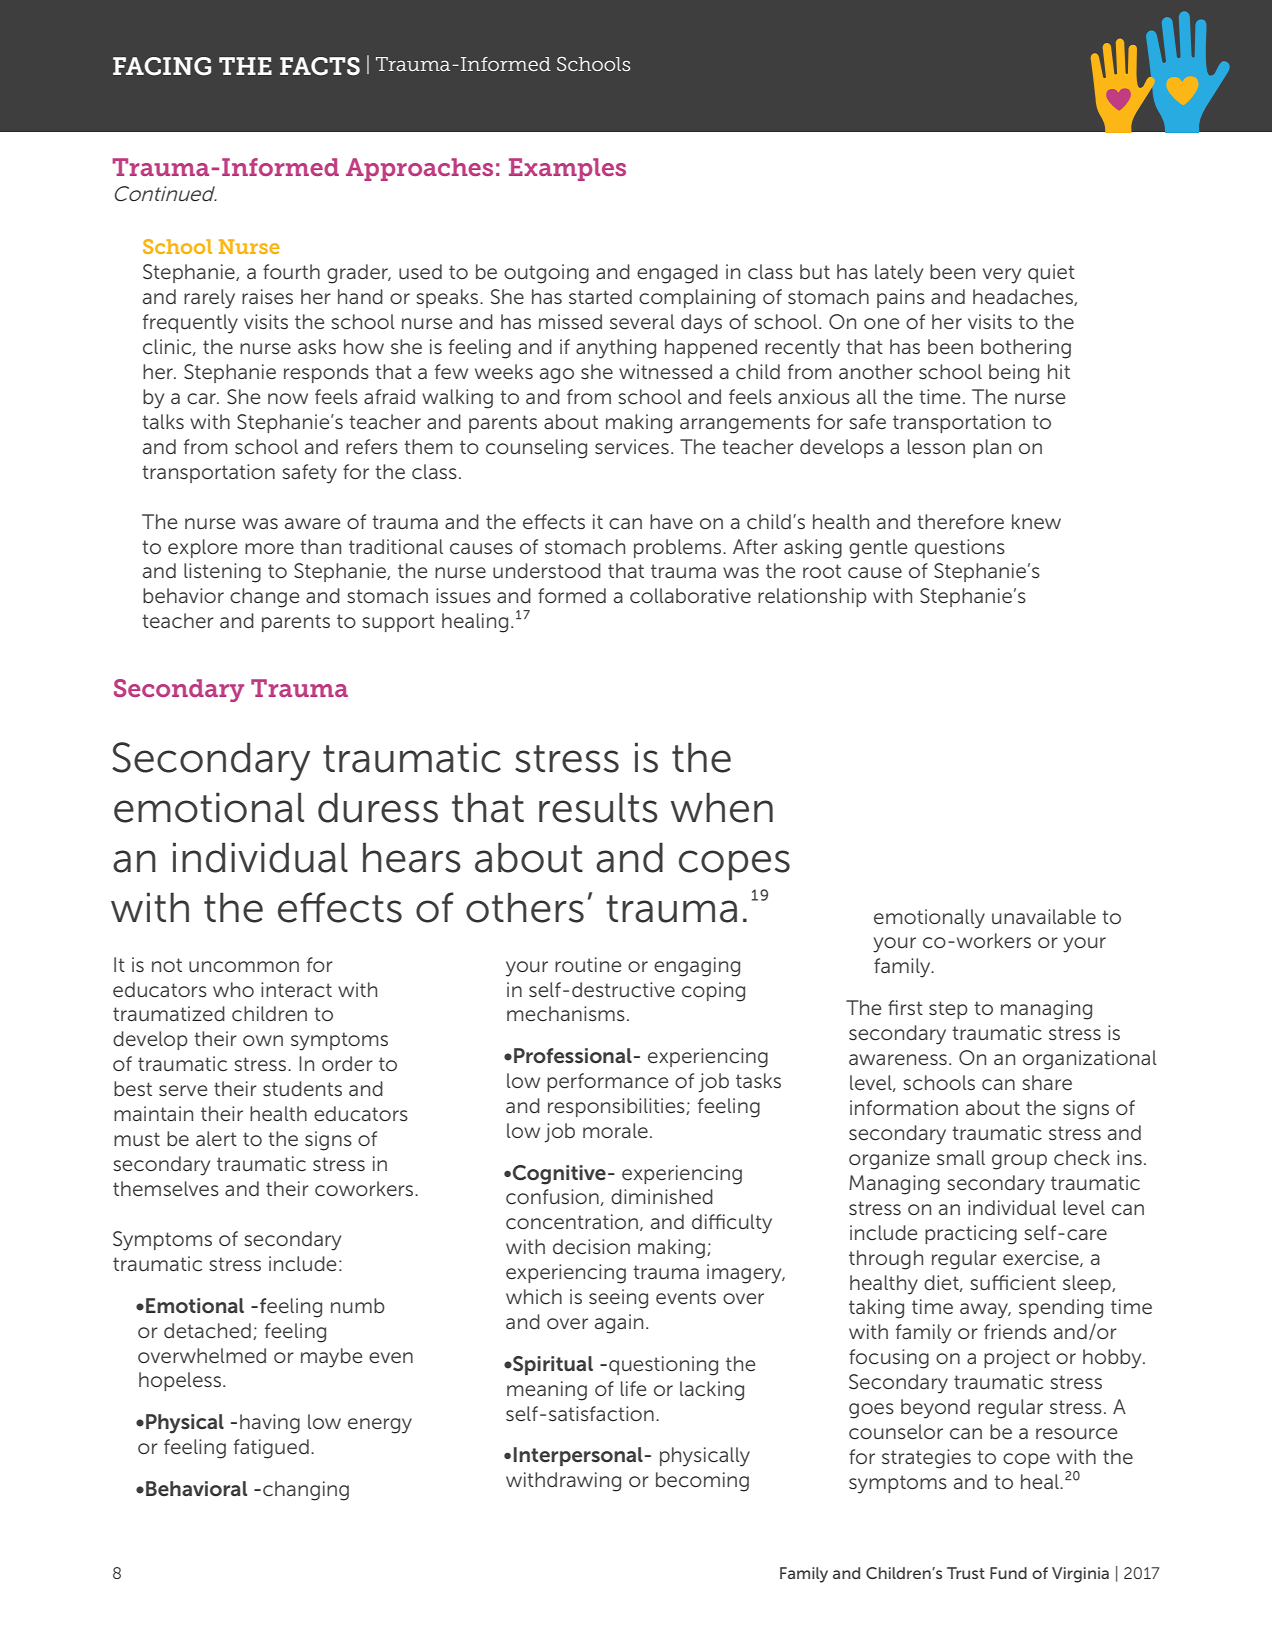  Describe the element at coordinates (1044, 916) in the document. I see `unavailable` at that location.
